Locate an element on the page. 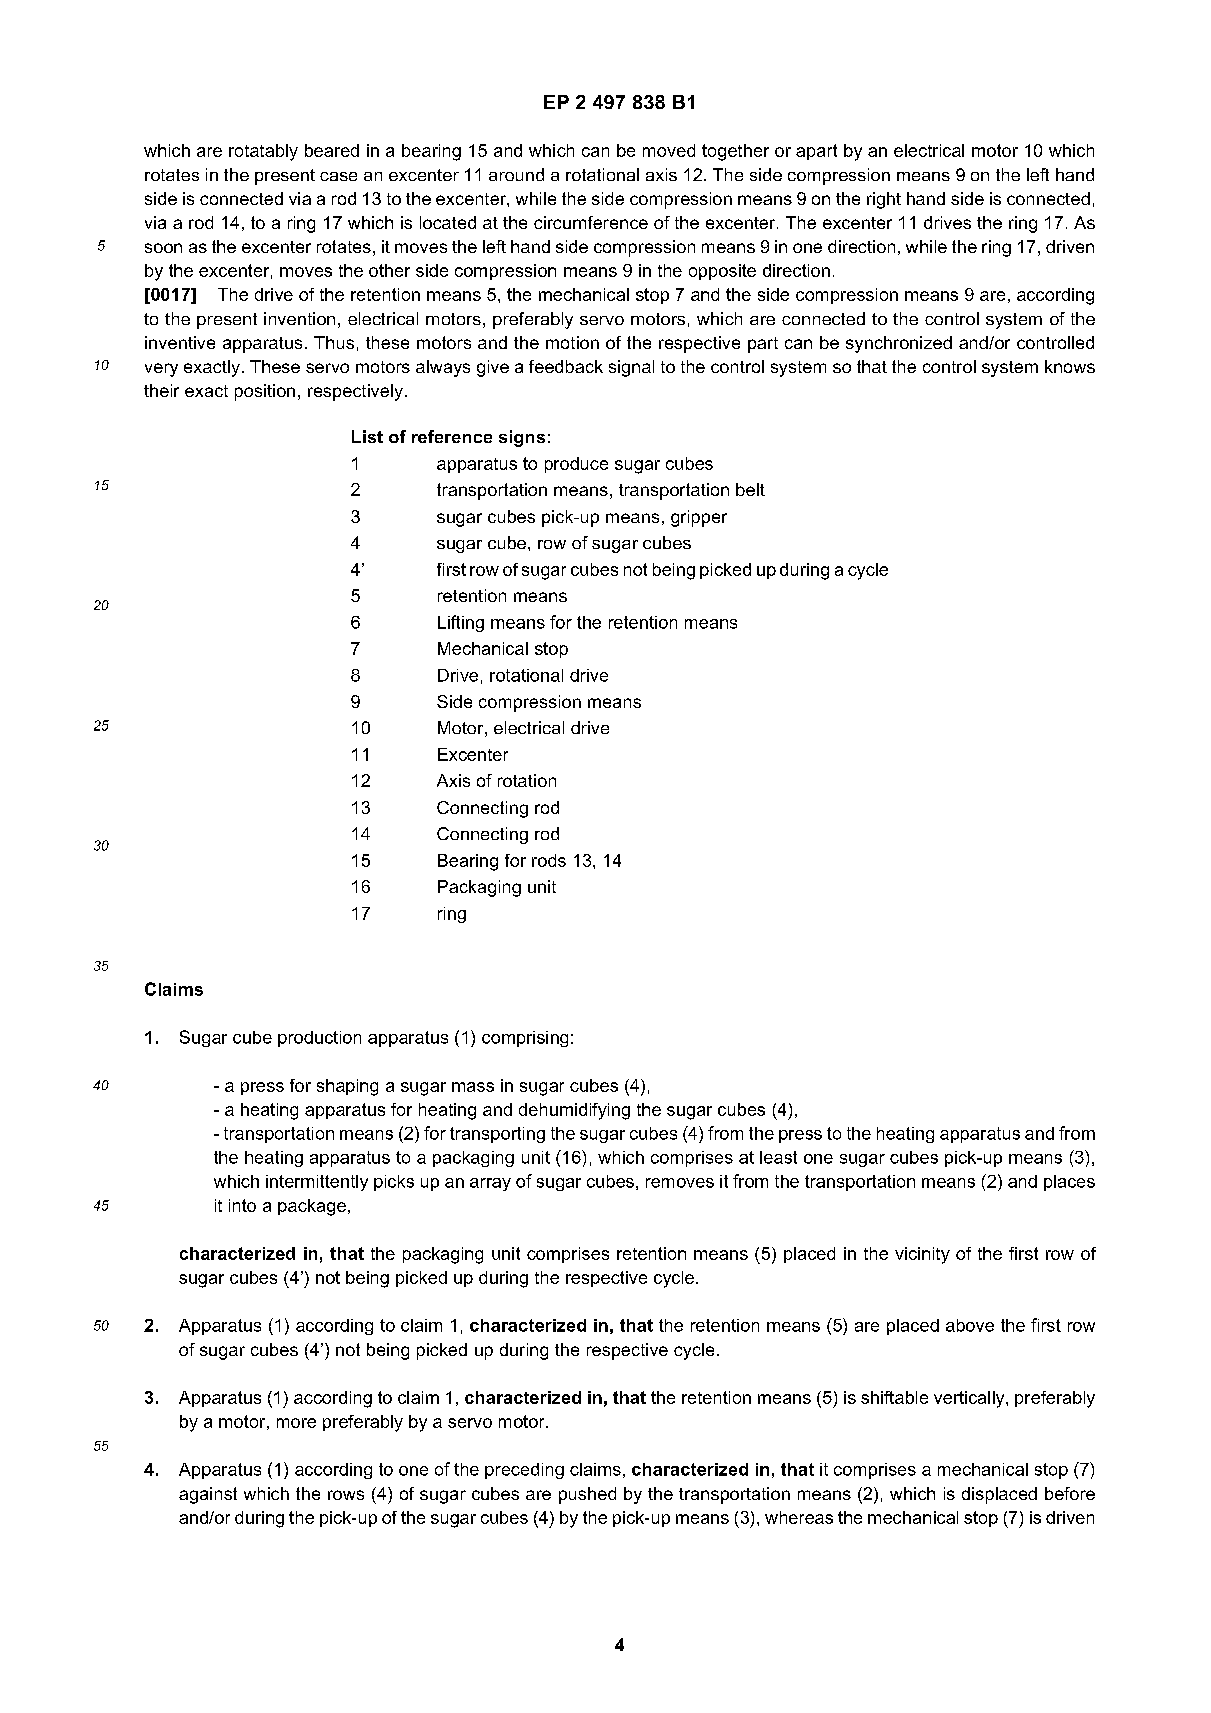  case is located at coordinates (338, 176).
